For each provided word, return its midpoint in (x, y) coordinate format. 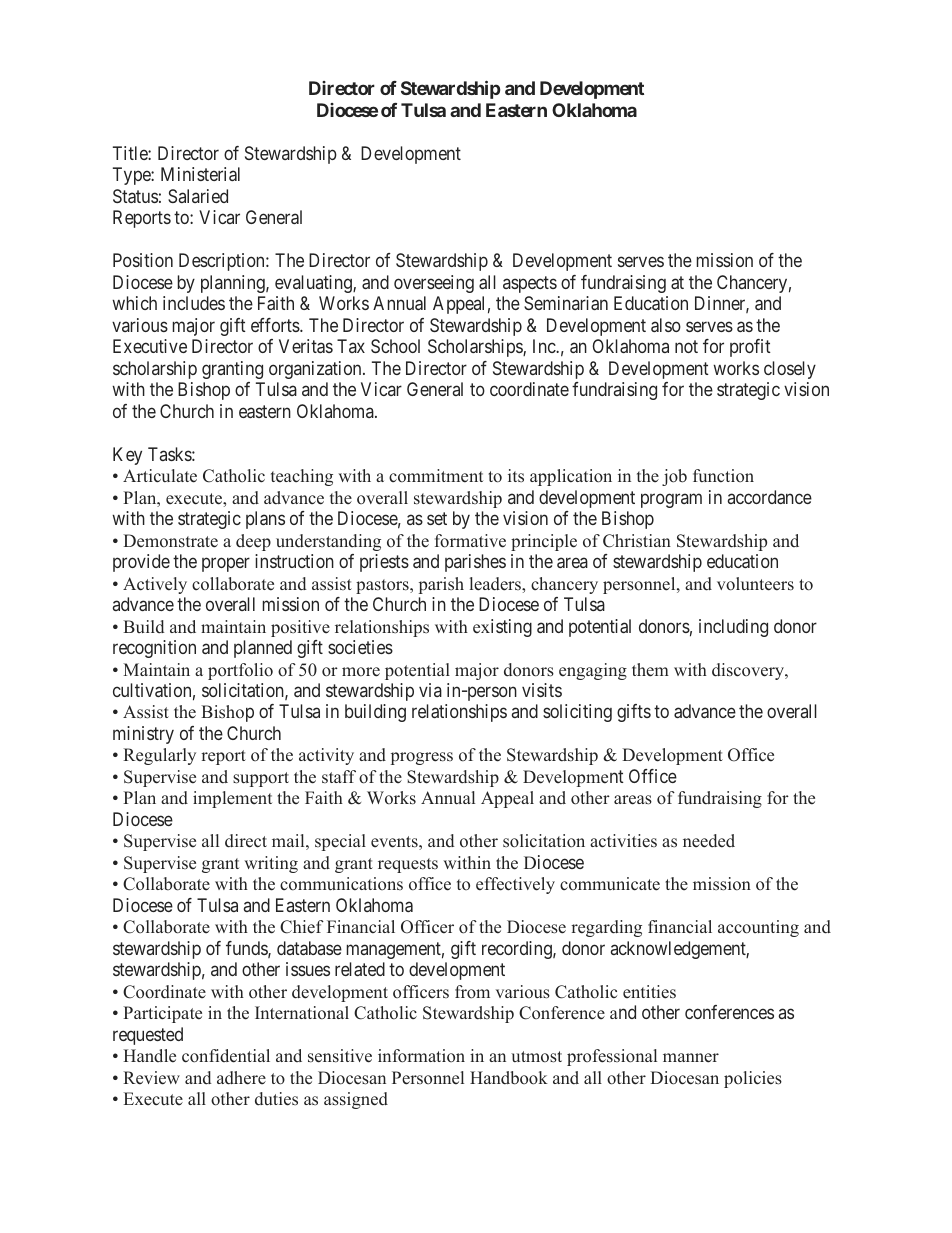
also (666, 325)
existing (502, 628)
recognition (154, 649)
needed (709, 841)
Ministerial (200, 174)
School (395, 346)
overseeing (434, 284)
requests (408, 865)
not (686, 346)
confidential (226, 1056)
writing (271, 864)
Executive (150, 346)
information (421, 1056)
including (733, 628)
